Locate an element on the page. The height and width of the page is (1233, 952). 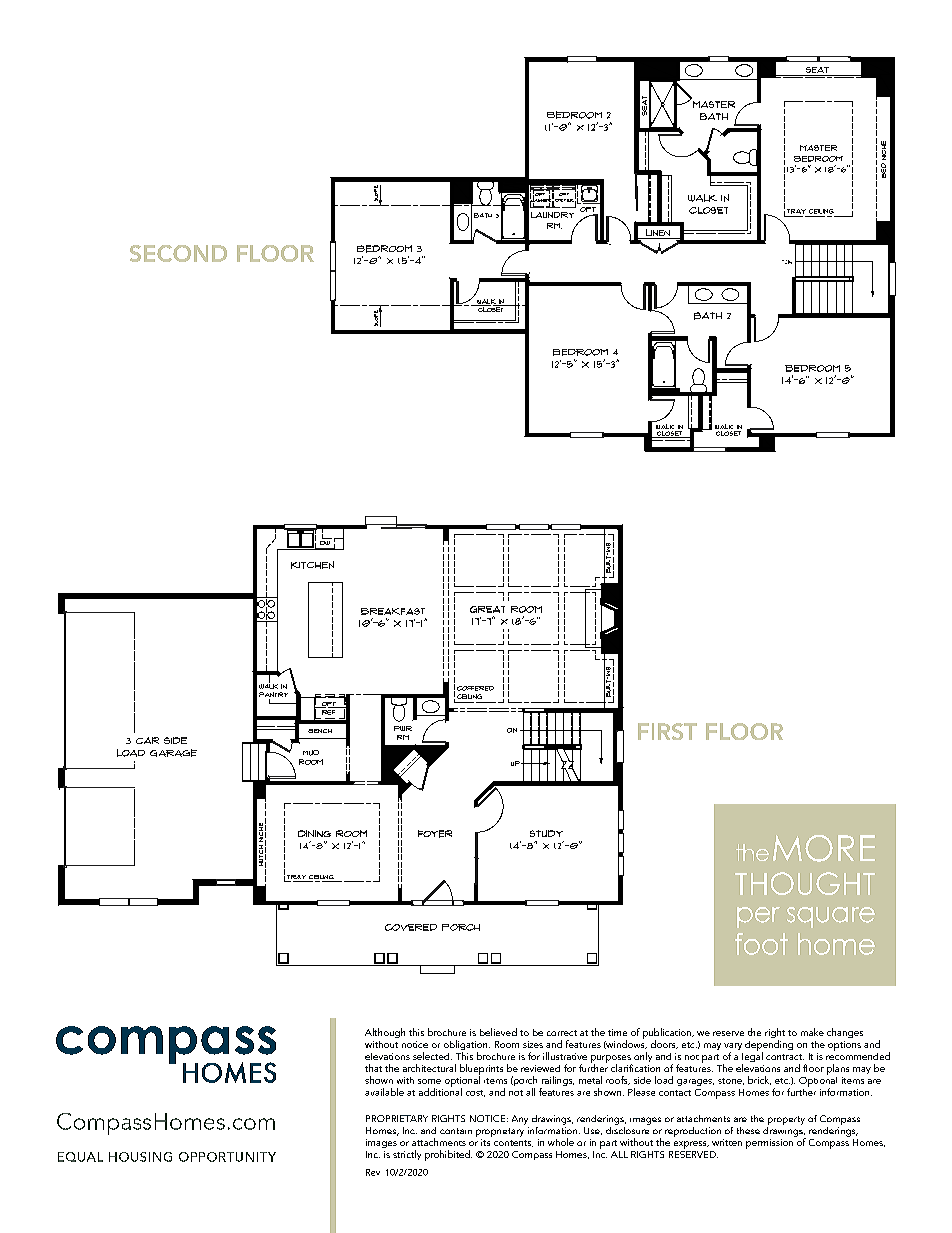
contain is located at coordinates (456, 1131).
